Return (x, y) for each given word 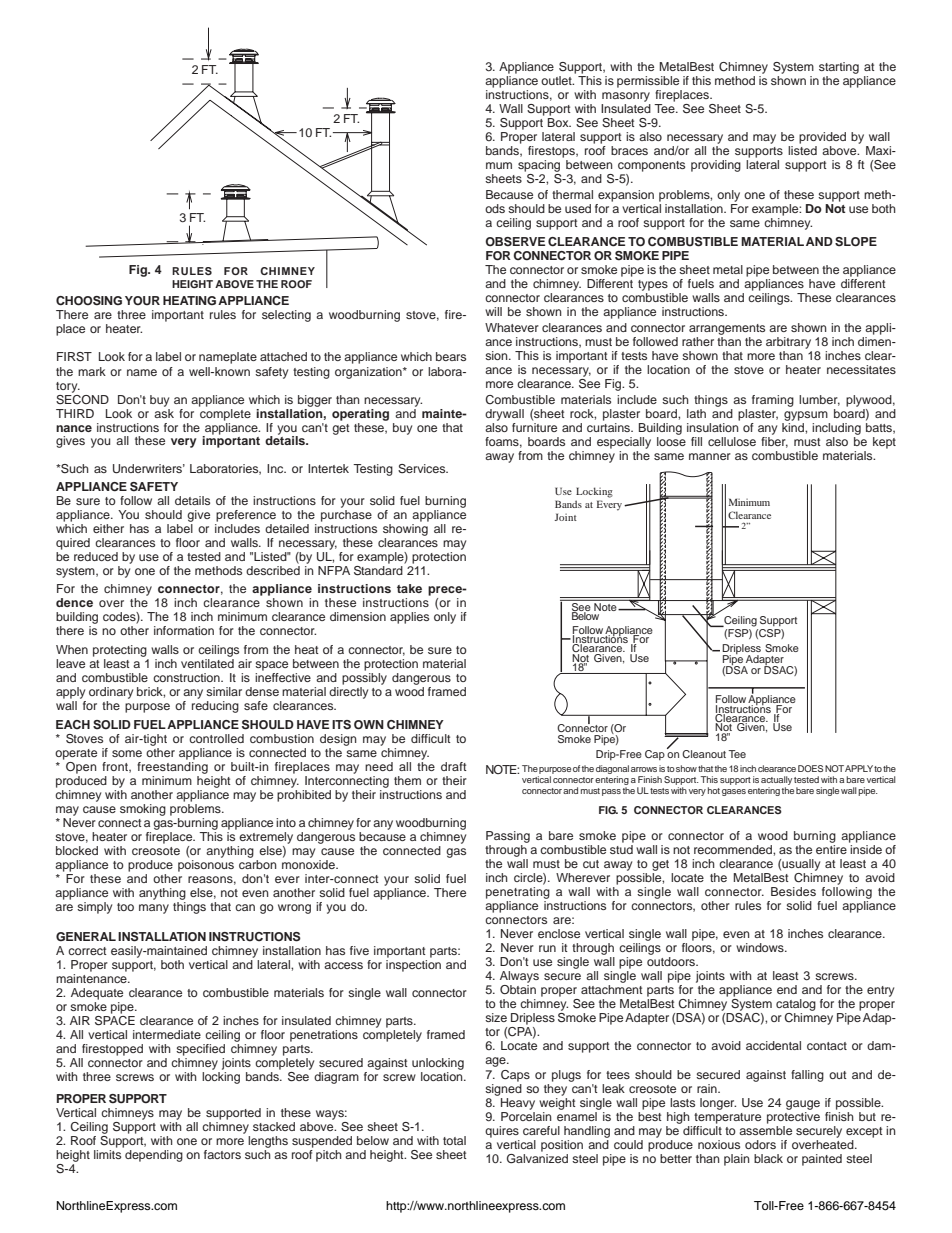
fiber (774, 441)
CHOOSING (89, 301)
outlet (557, 80)
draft (454, 766)
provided (822, 138)
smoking (143, 810)
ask (164, 412)
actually (776, 782)
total (454, 1140)
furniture (534, 426)
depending (154, 1156)
